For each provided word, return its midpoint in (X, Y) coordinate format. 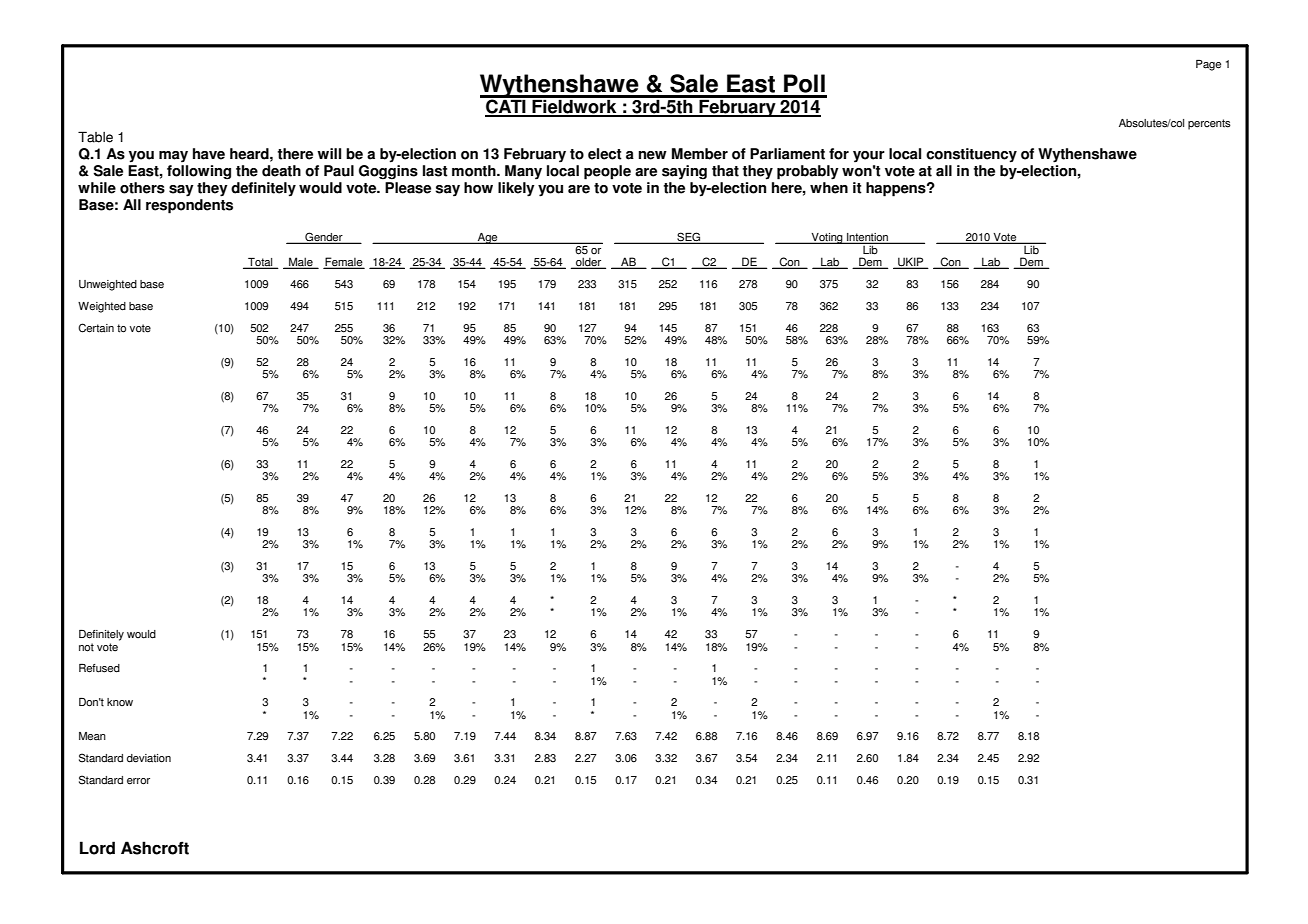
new (652, 155)
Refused (99, 668)
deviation (149, 758)
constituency (971, 155)
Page (1208, 65)
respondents (189, 205)
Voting (827, 238)
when (829, 186)
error (138, 781)
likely (516, 189)
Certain (96, 328)
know (120, 702)
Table (95, 137)
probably (808, 172)
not (86, 647)
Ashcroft (155, 848)
